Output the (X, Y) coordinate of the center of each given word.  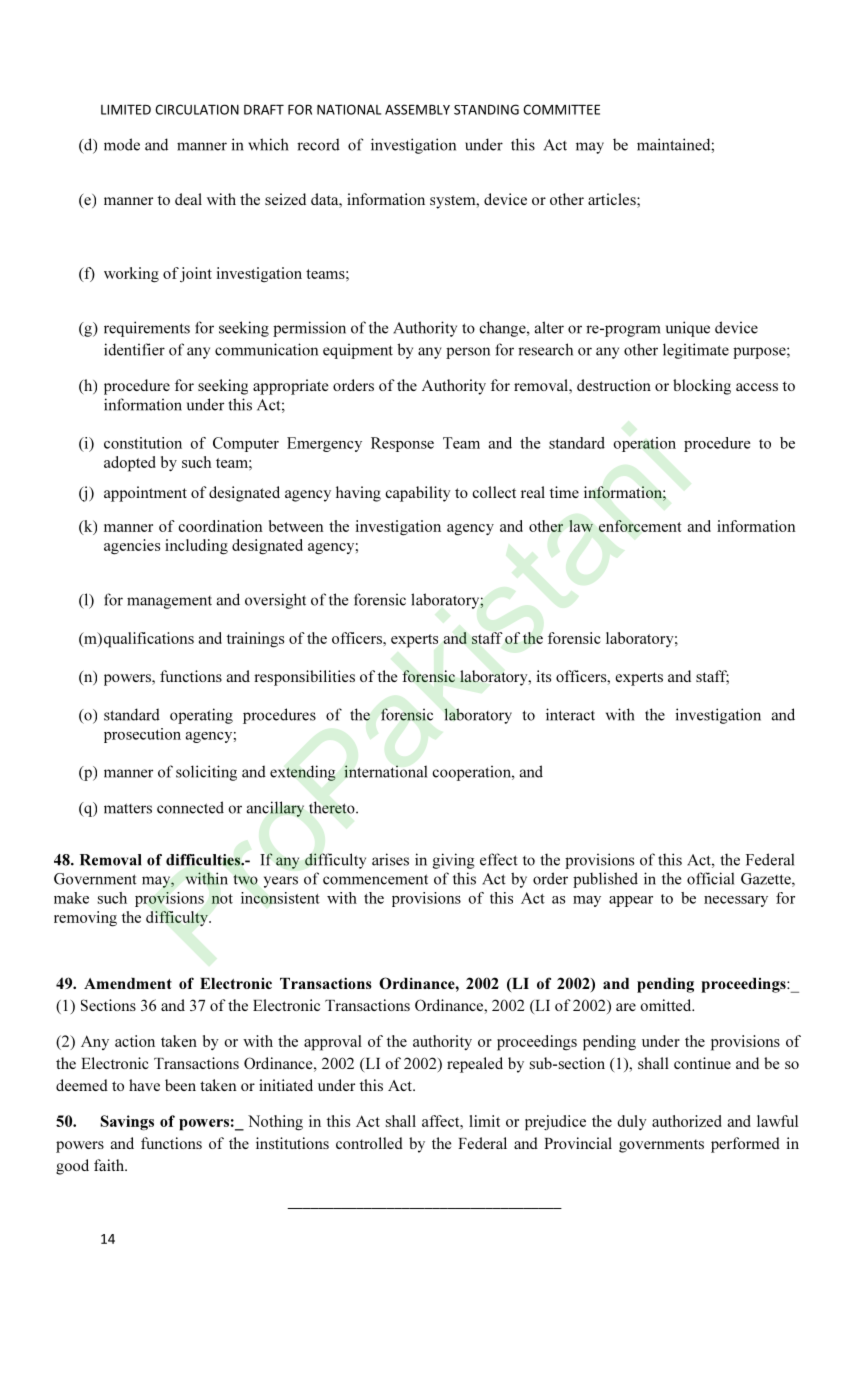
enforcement (640, 526)
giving (453, 861)
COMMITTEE (561, 109)
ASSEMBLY (417, 109)
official (710, 878)
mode (122, 144)
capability (418, 494)
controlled (369, 1143)
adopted (130, 464)
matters (128, 808)
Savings (127, 1123)
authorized (687, 1121)
